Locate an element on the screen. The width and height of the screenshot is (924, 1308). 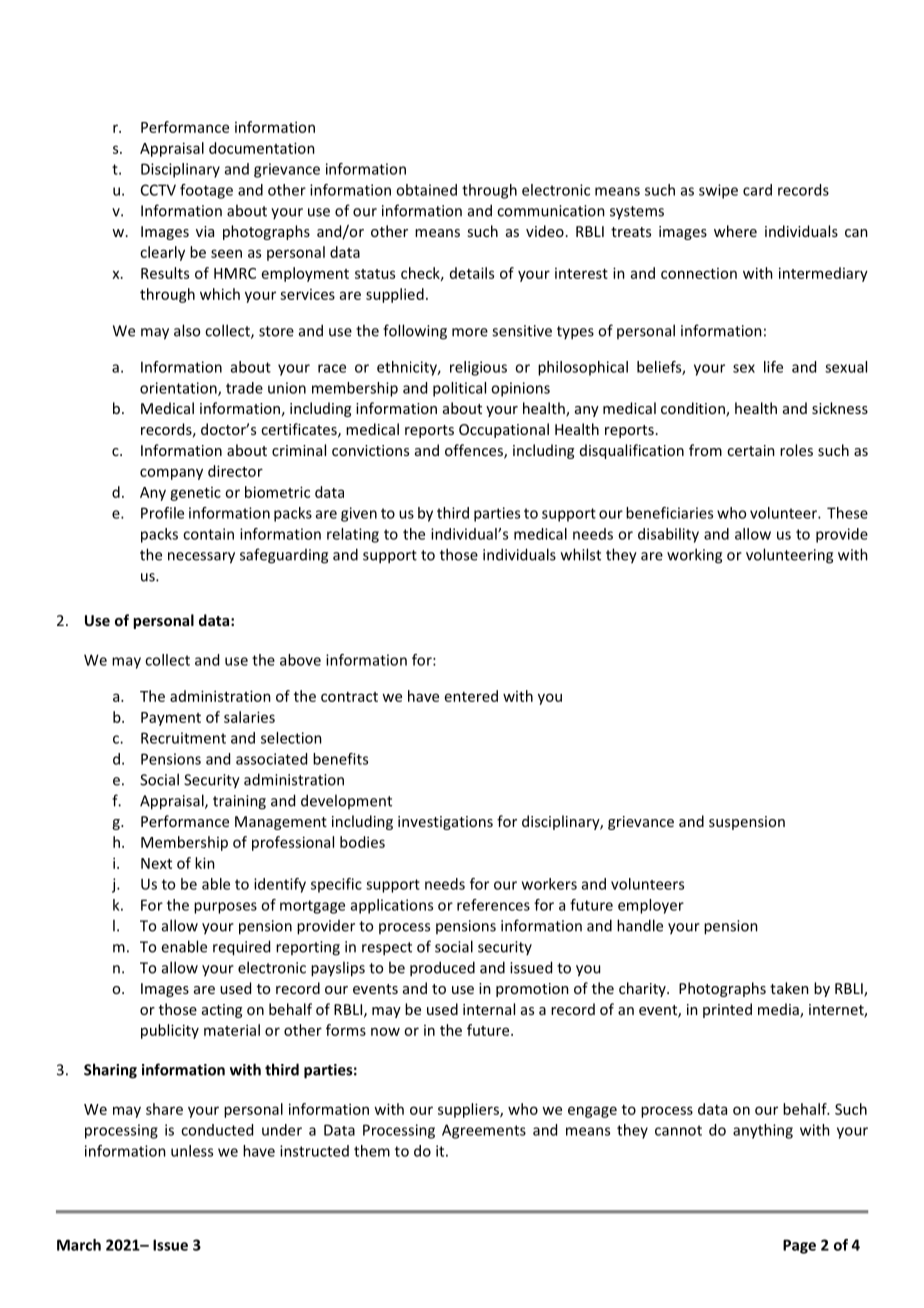
produced is located at coordinates (442, 969).
